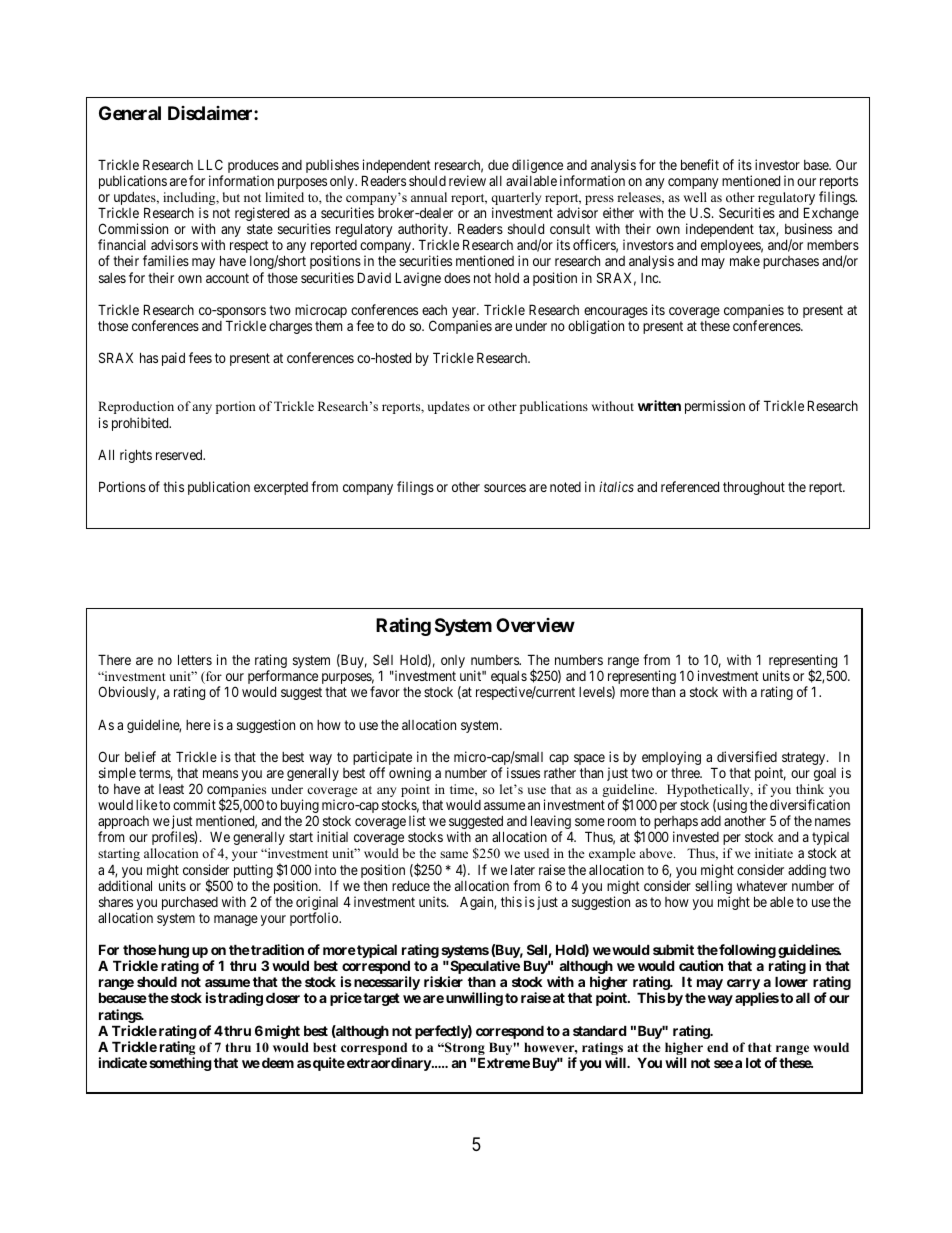  I want to click on trading, so click(240, 999).
